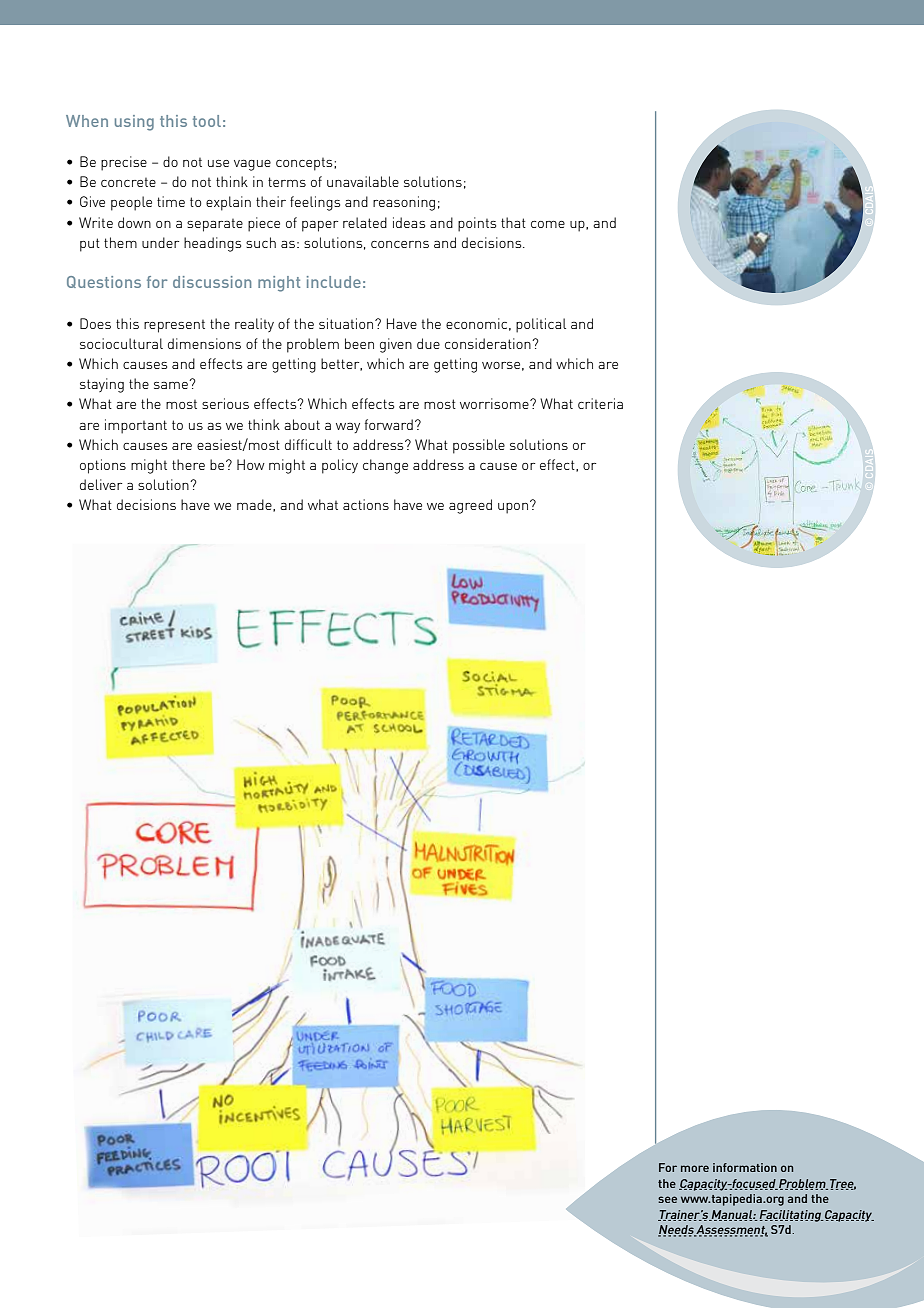 The image size is (924, 1308). I want to click on come, so click(548, 224).
